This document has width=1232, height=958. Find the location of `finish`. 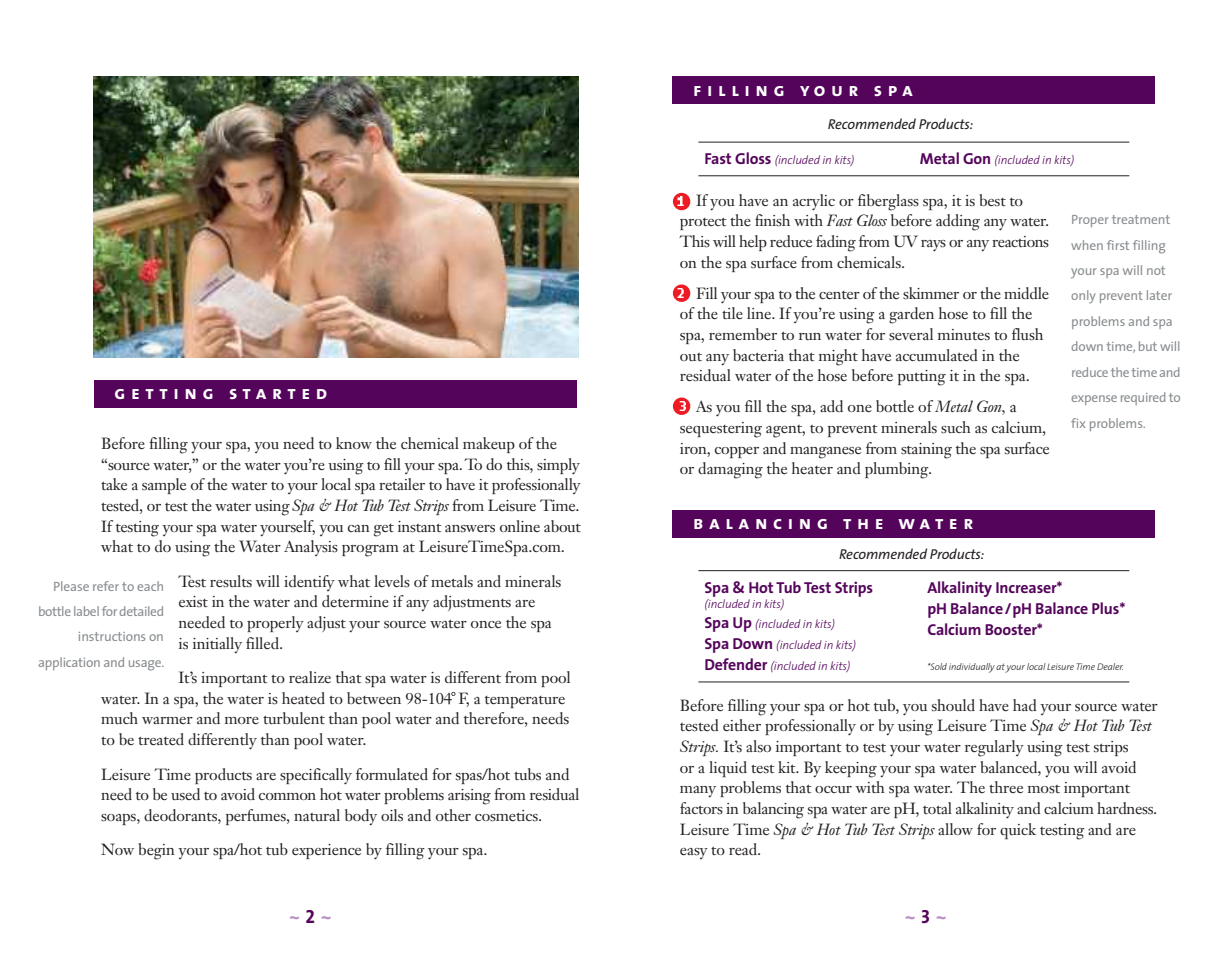

finish is located at coordinates (772, 220).
